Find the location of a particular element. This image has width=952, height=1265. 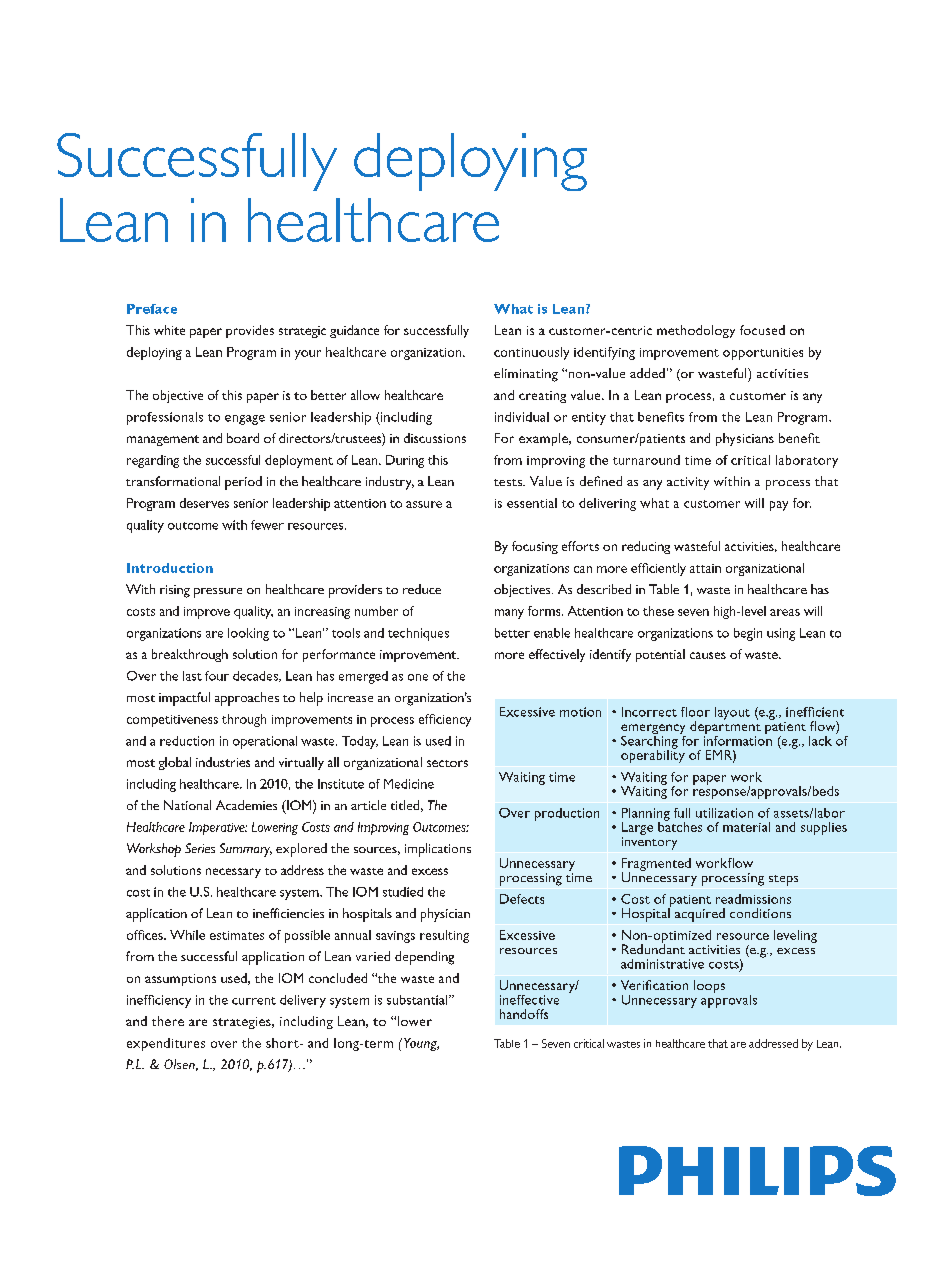

deserves is located at coordinates (204, 503).
